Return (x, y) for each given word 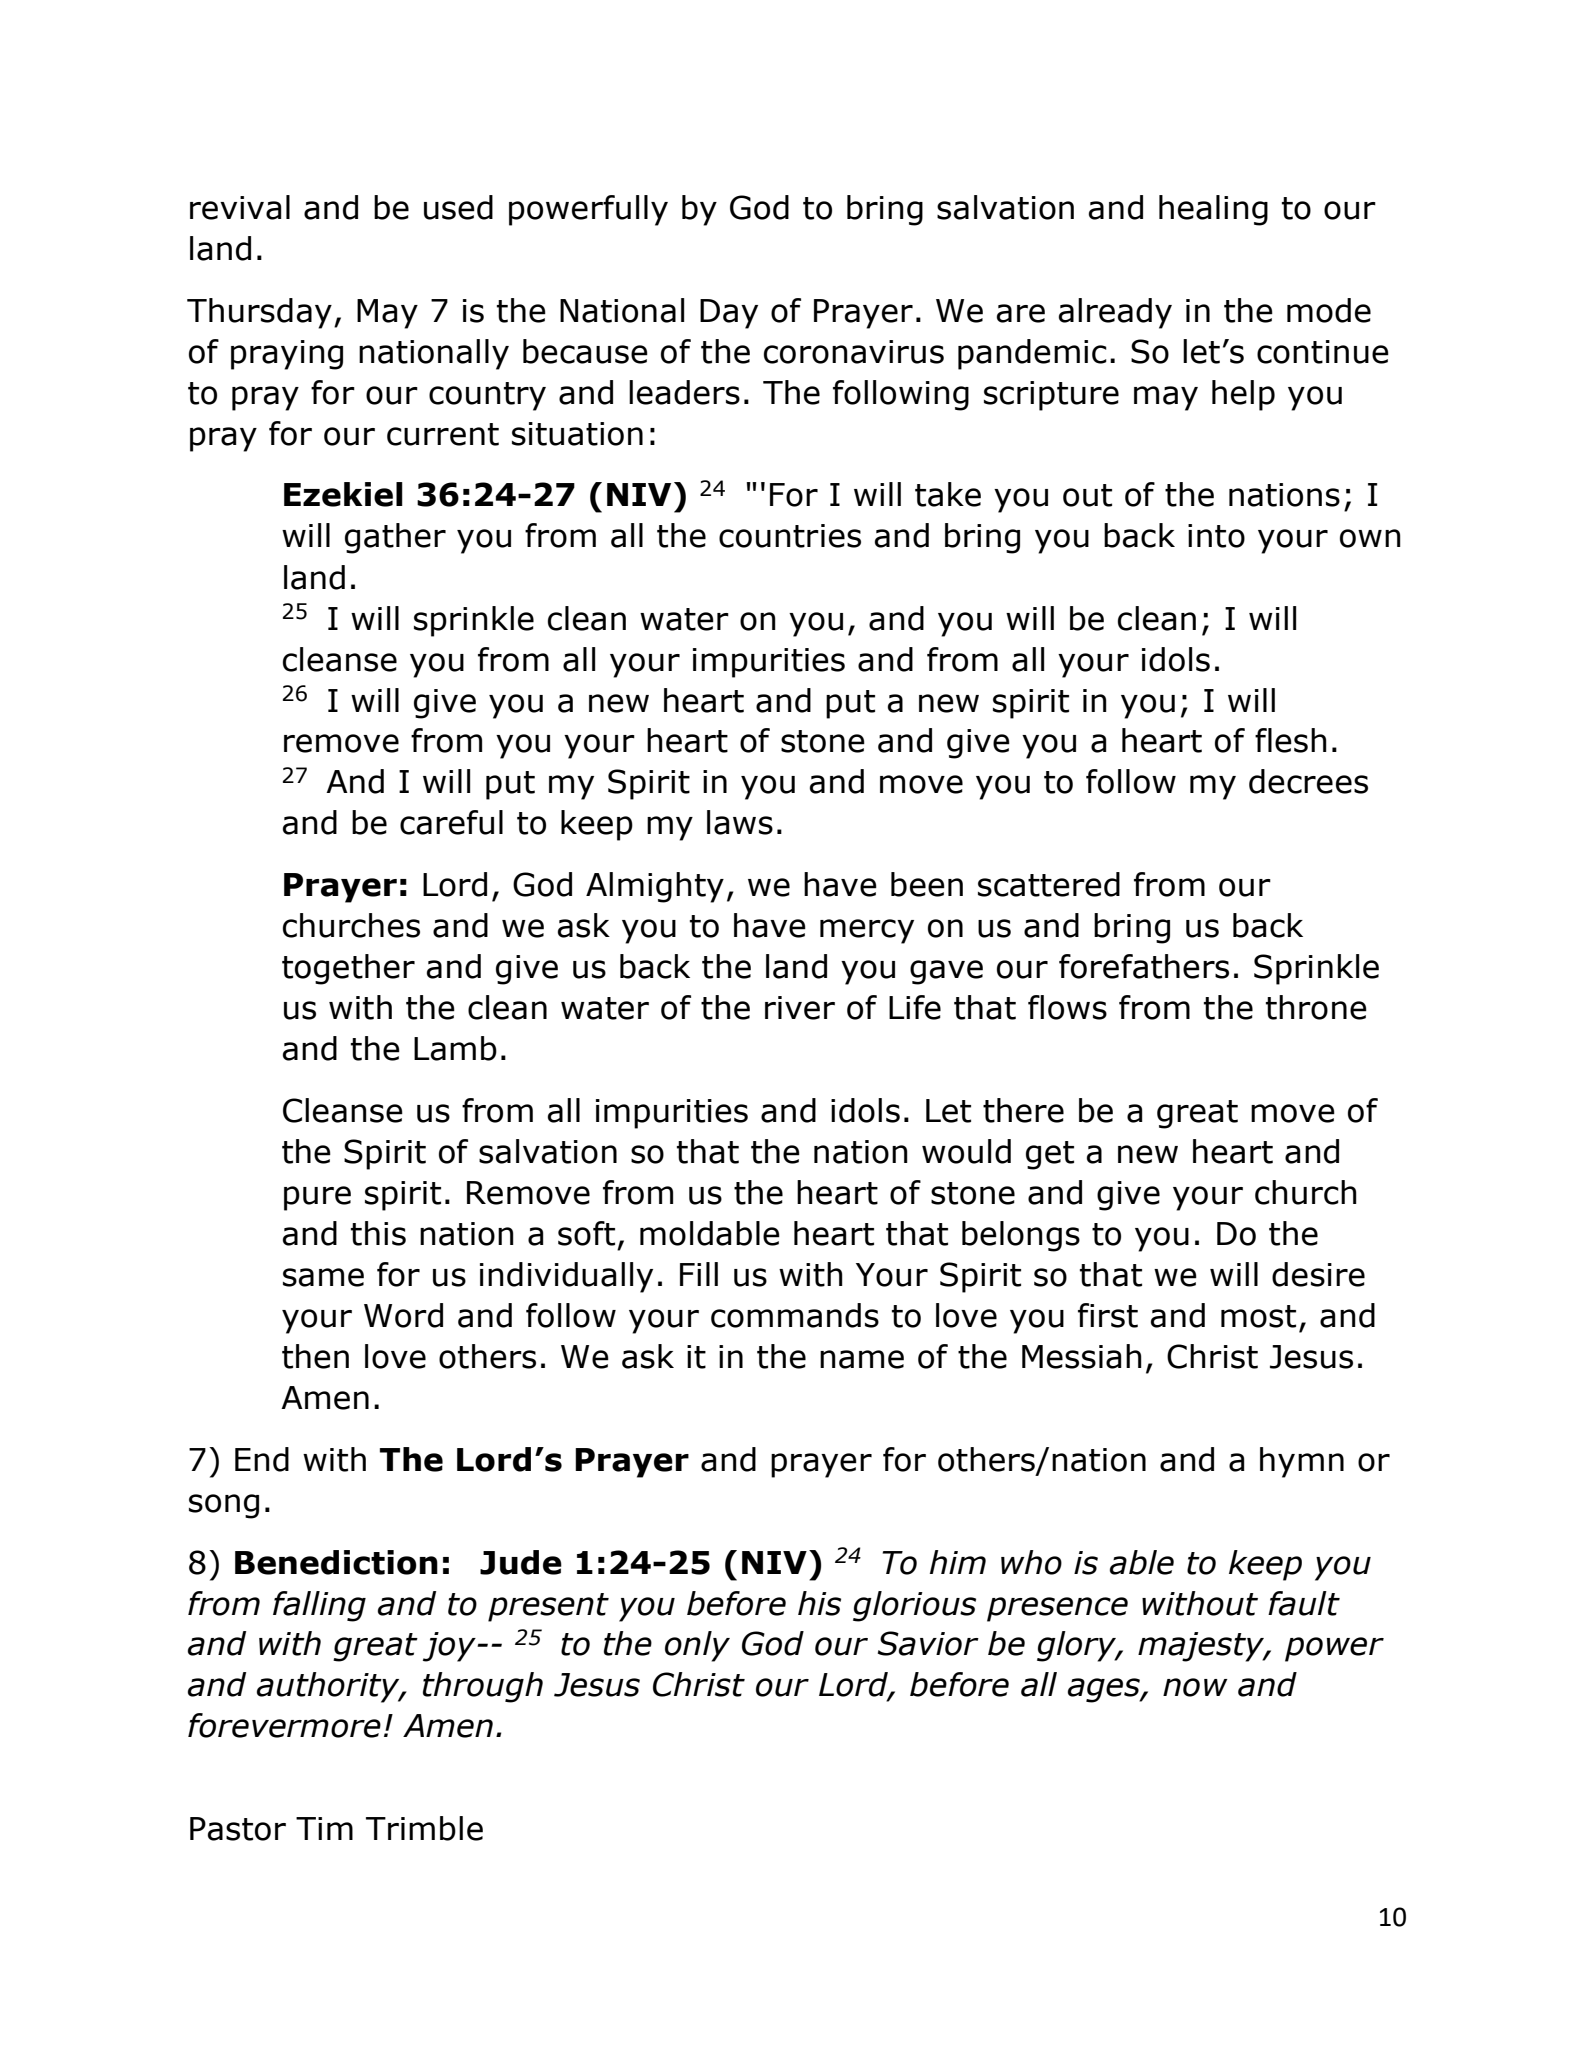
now (1195, 1687)
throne (1316, 1007)
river (800, 1008)
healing (1213, 210)
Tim (324, 1828)
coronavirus (854, 352)
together (348, 969)
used (458, 207)
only (697, 1646)
